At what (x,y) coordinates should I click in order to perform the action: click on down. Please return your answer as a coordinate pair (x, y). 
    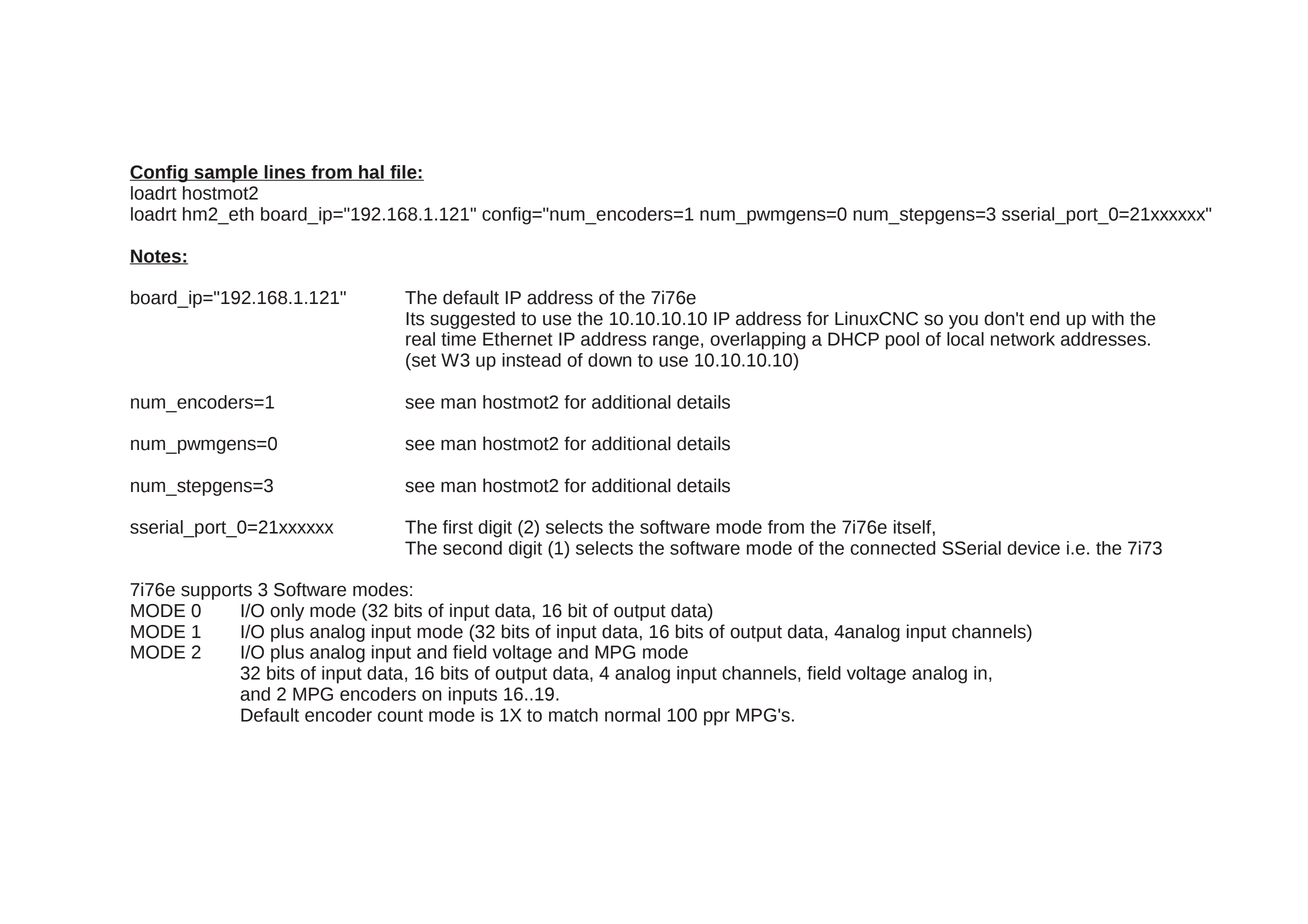
    Looking at the image, I should click on (610, 360).
